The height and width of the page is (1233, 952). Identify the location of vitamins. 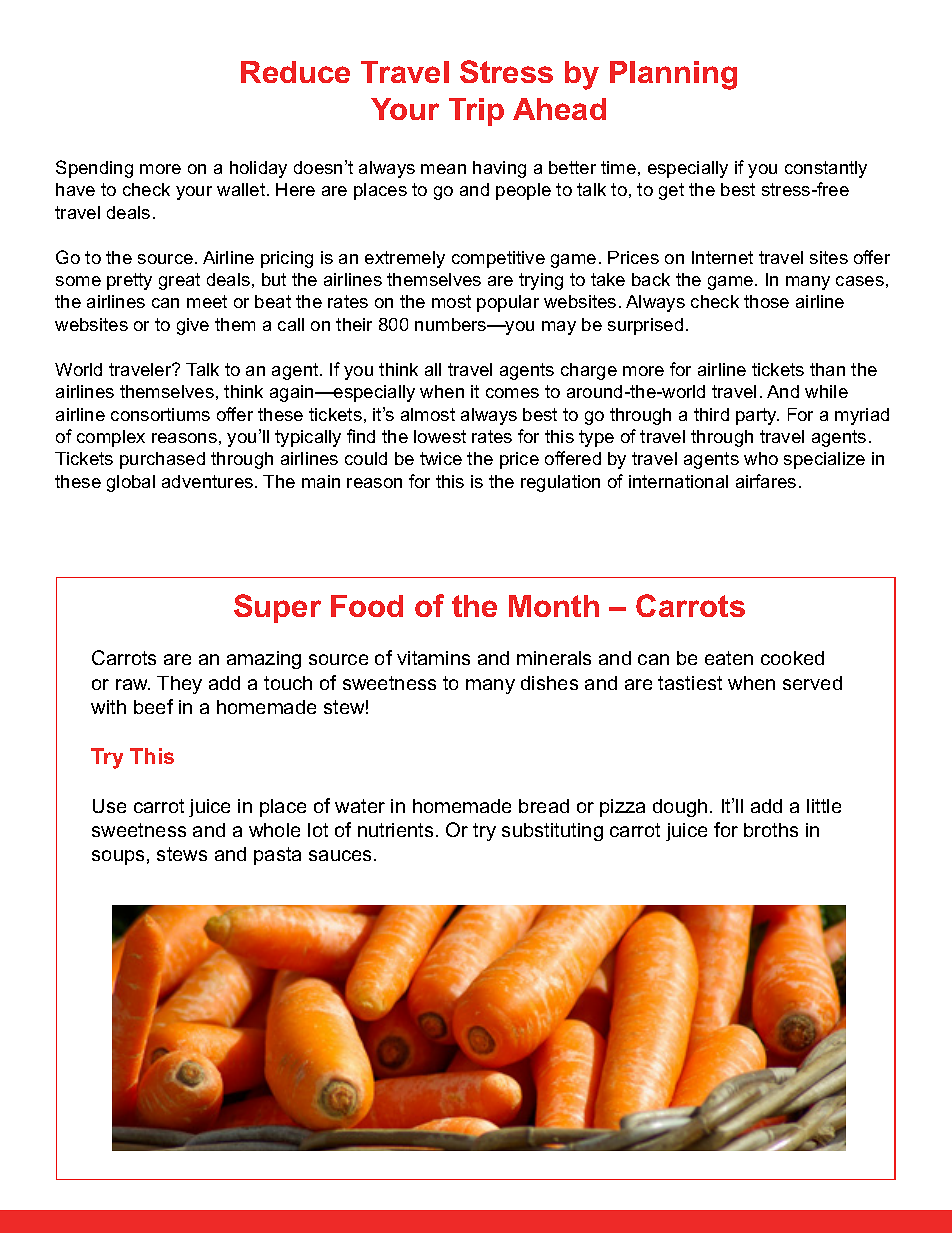
(433, 658).
